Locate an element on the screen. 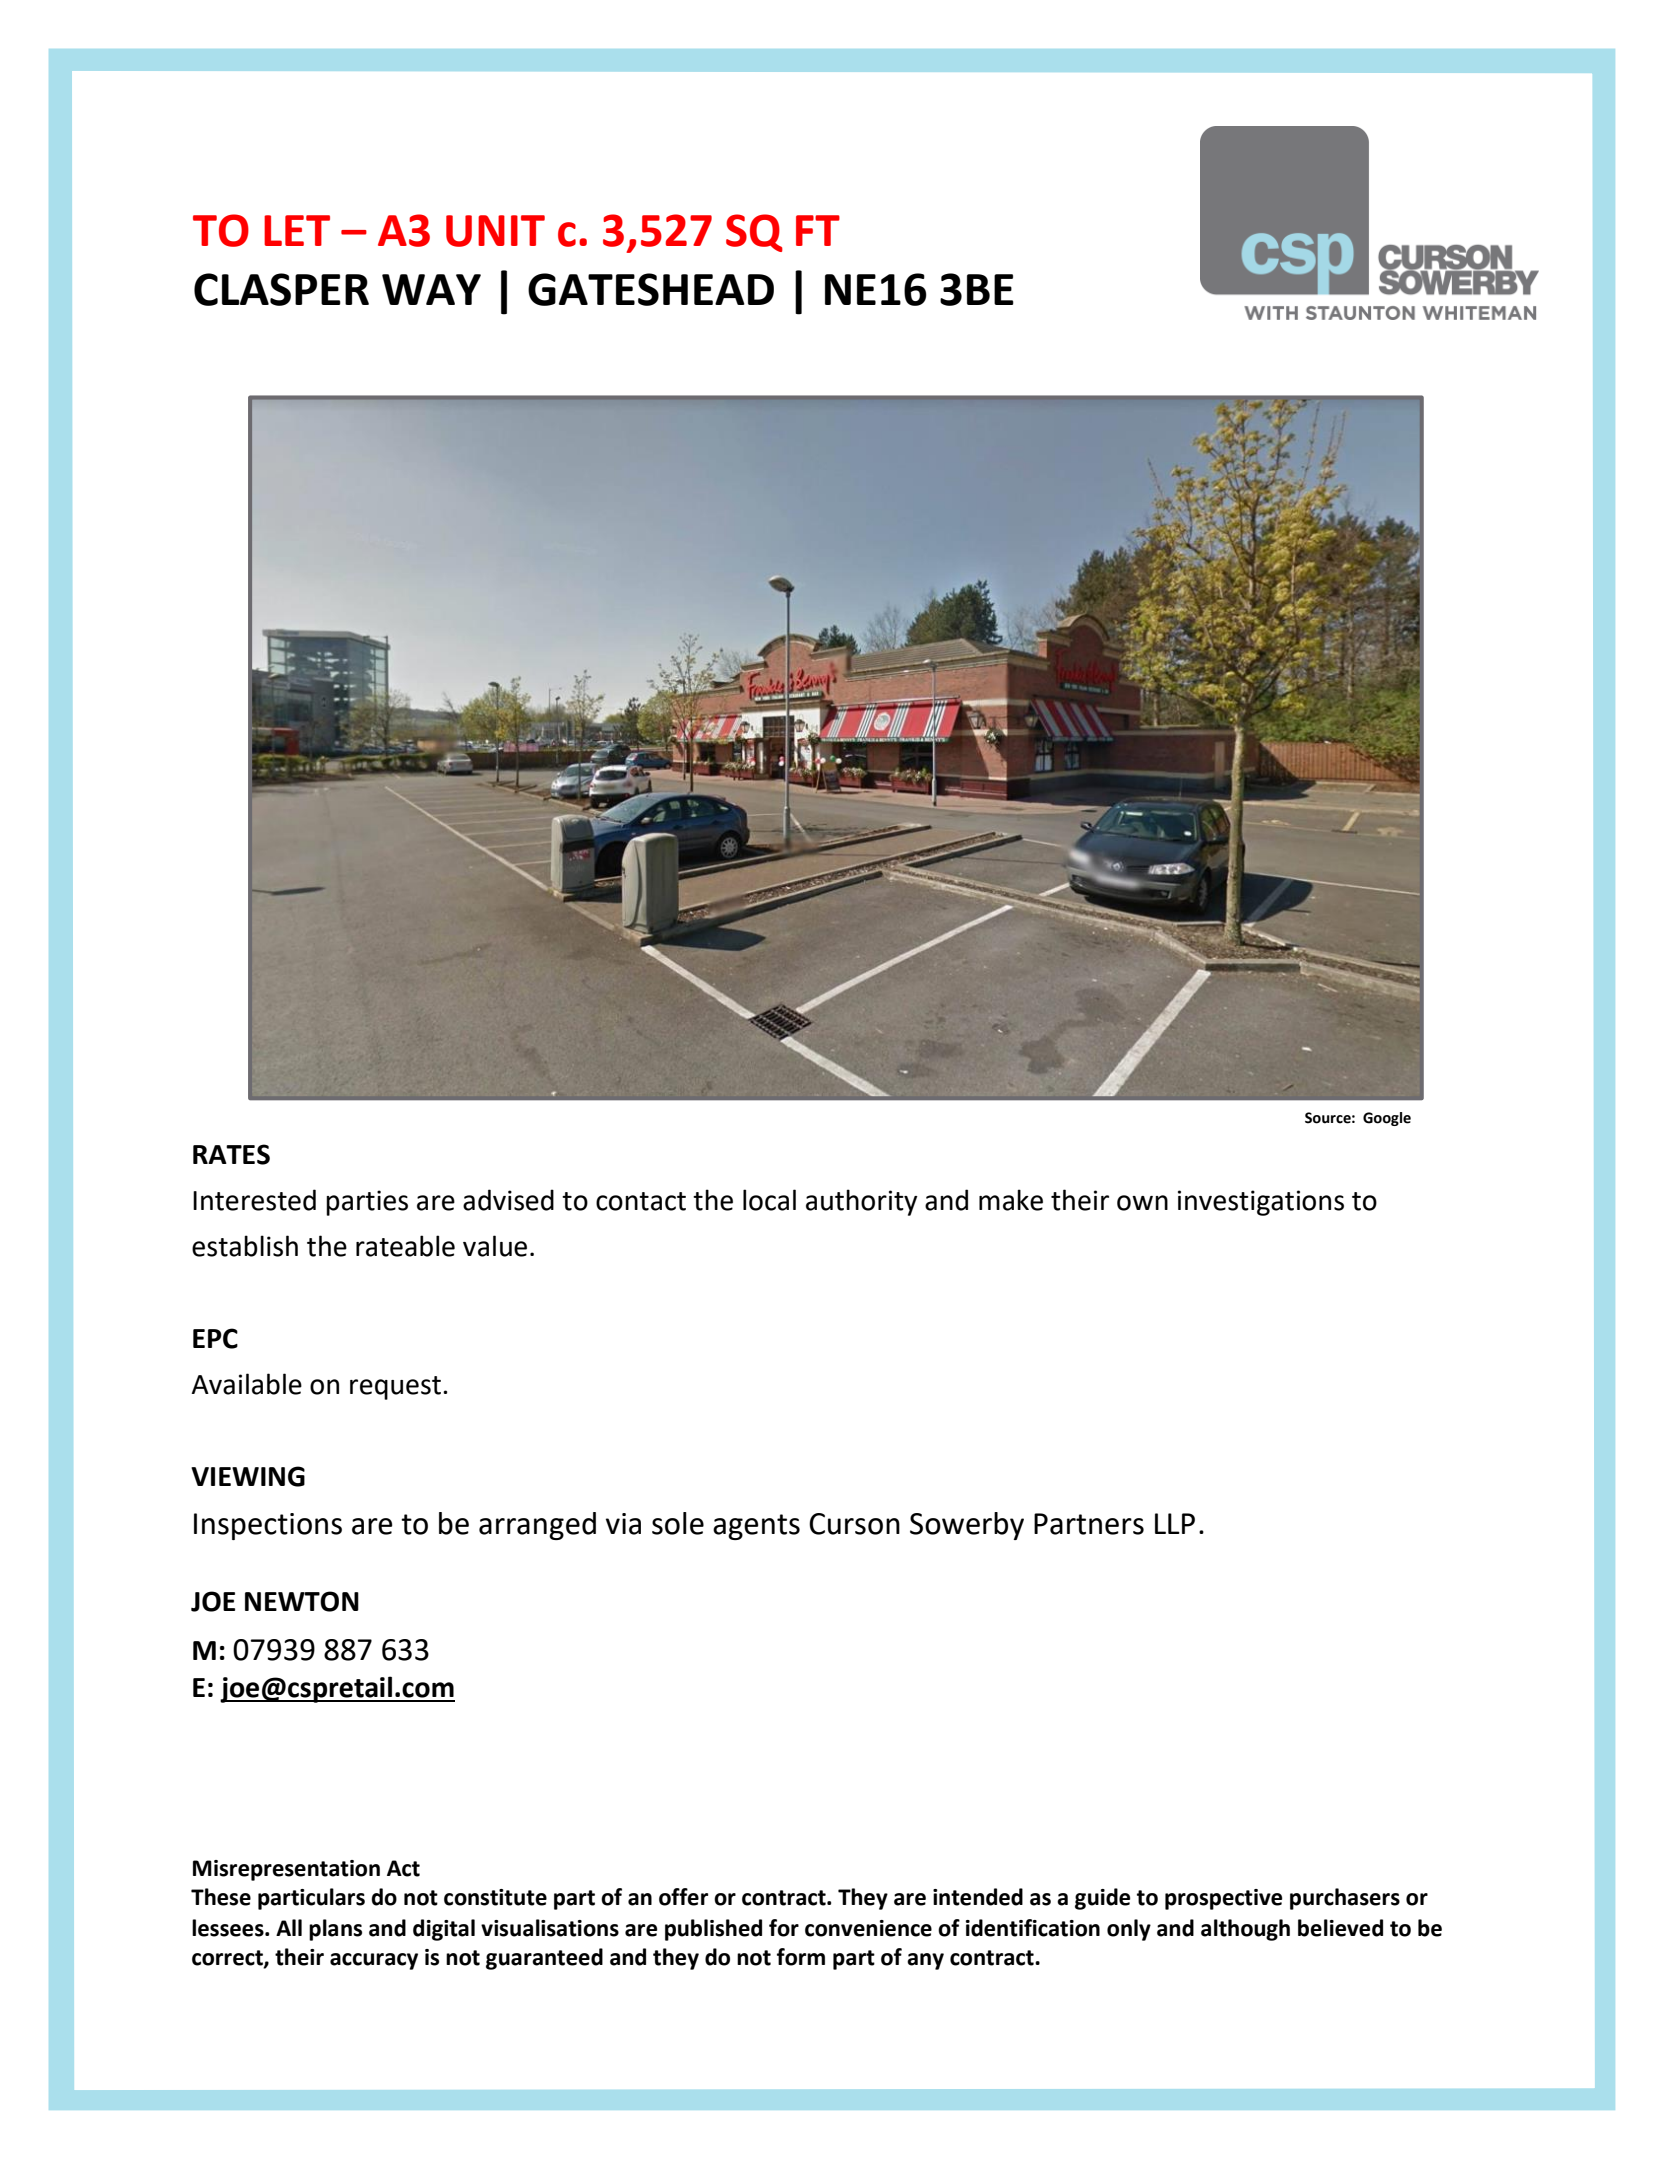 The image size is (1672, 2163). GATESHEAD is located at coordinates (651, 289).
